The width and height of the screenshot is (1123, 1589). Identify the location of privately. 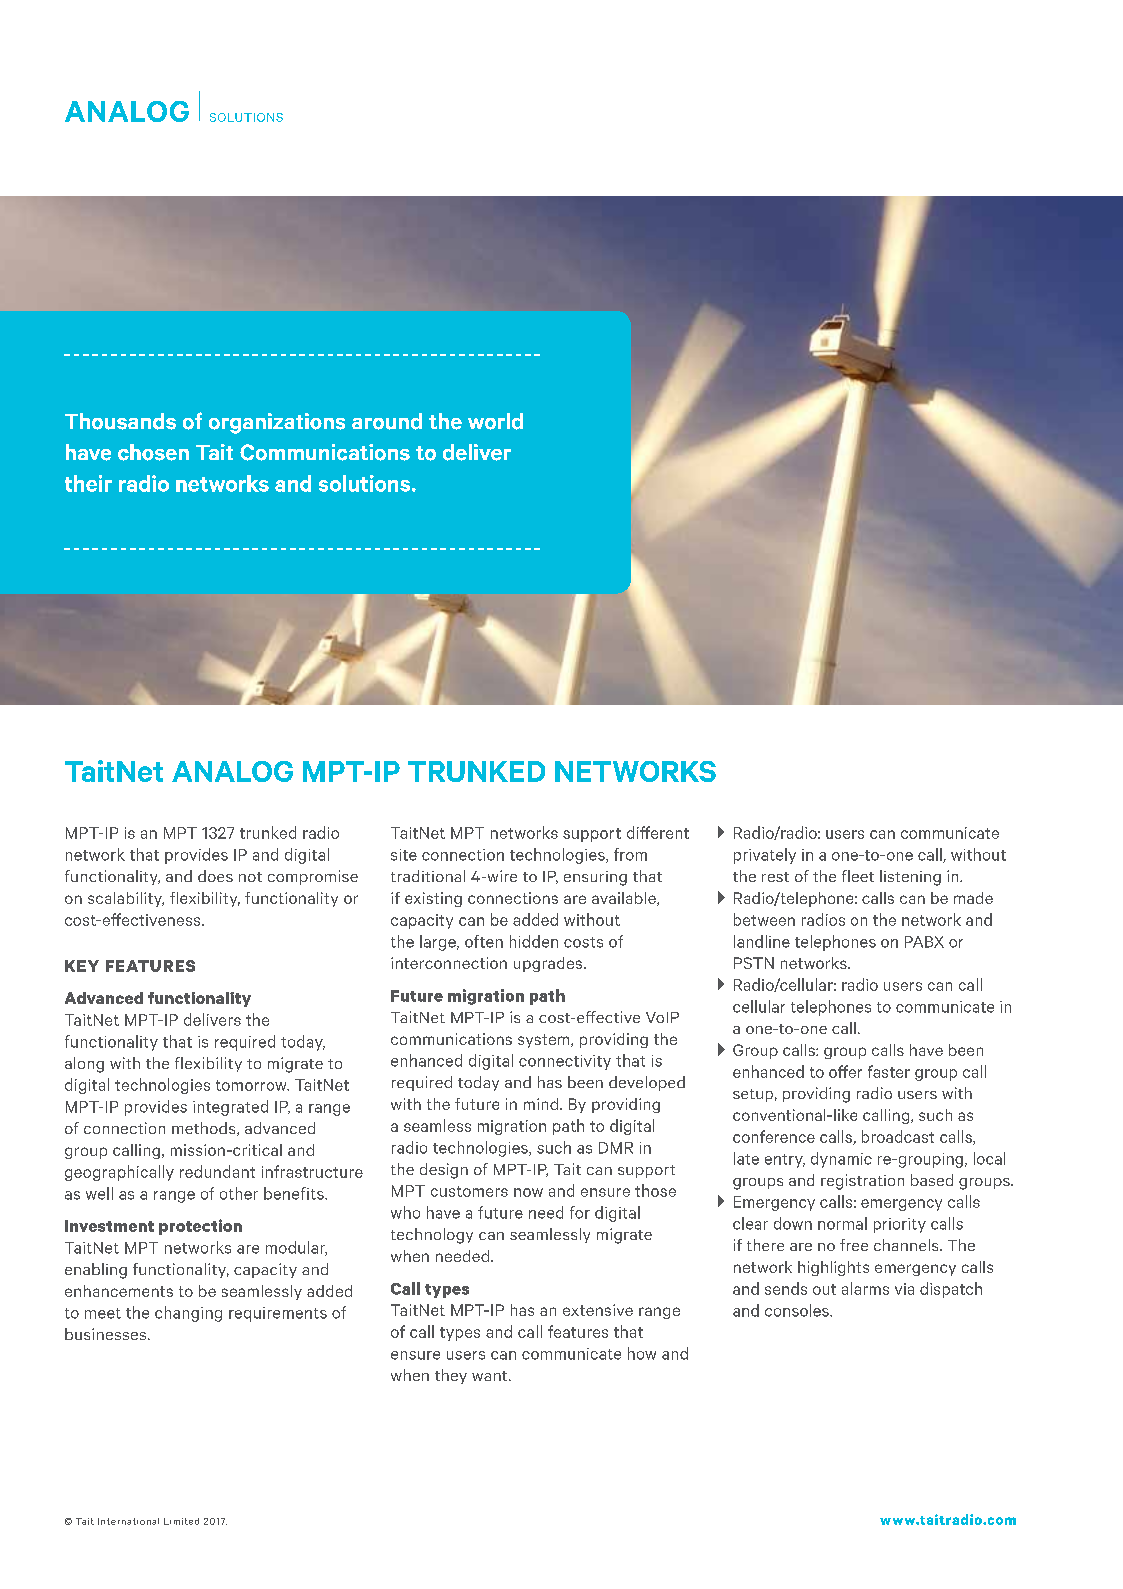
(765, 856).
